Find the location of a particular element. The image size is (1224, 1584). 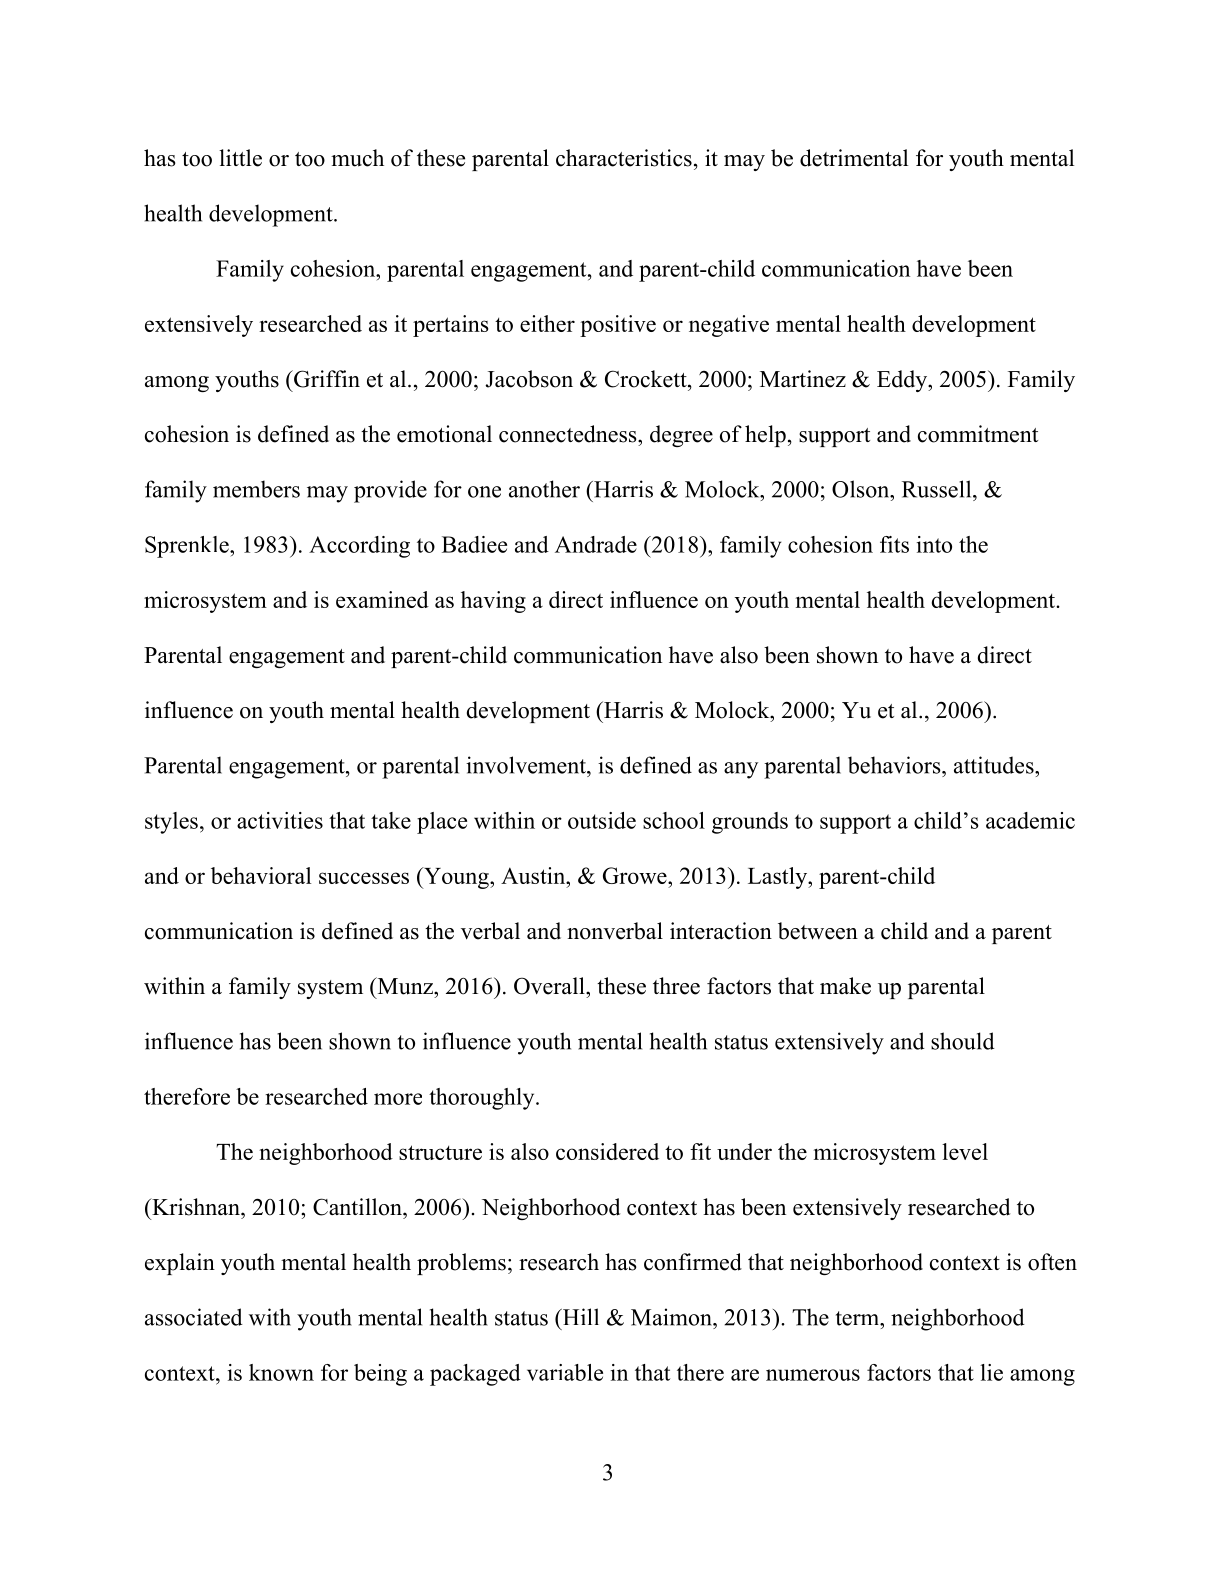

another is located at coordinates (544, 489).
